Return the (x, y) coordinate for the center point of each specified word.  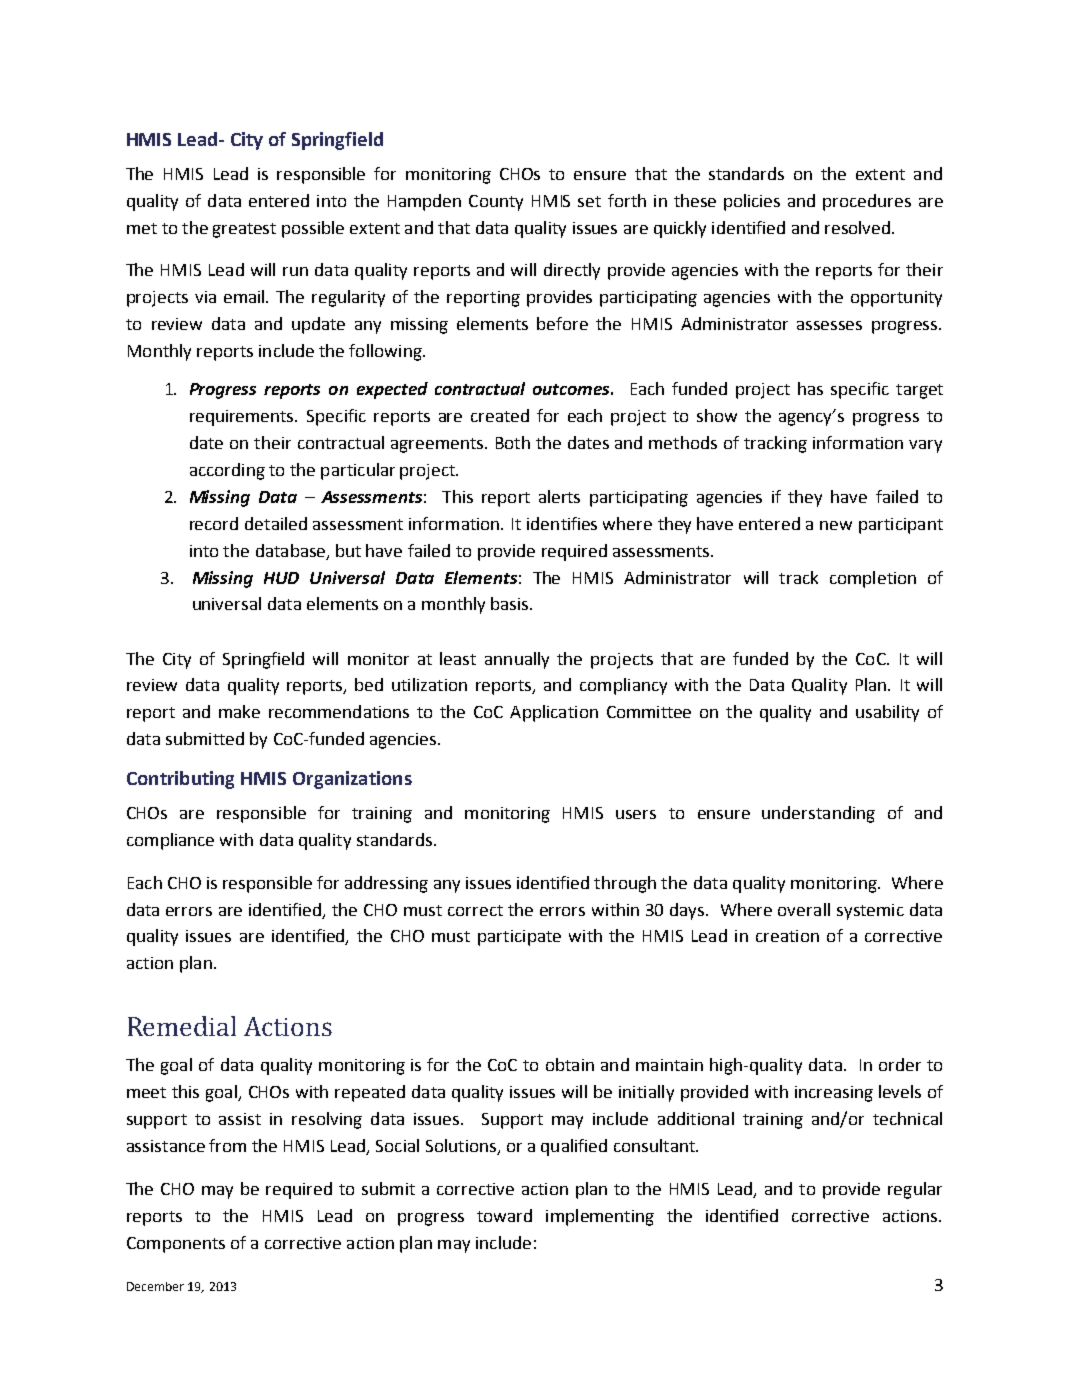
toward (504, 1215)
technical (907, 1118)
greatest (244, 230)
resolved (857, 227)
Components (176, 1245)
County (496, 203)
